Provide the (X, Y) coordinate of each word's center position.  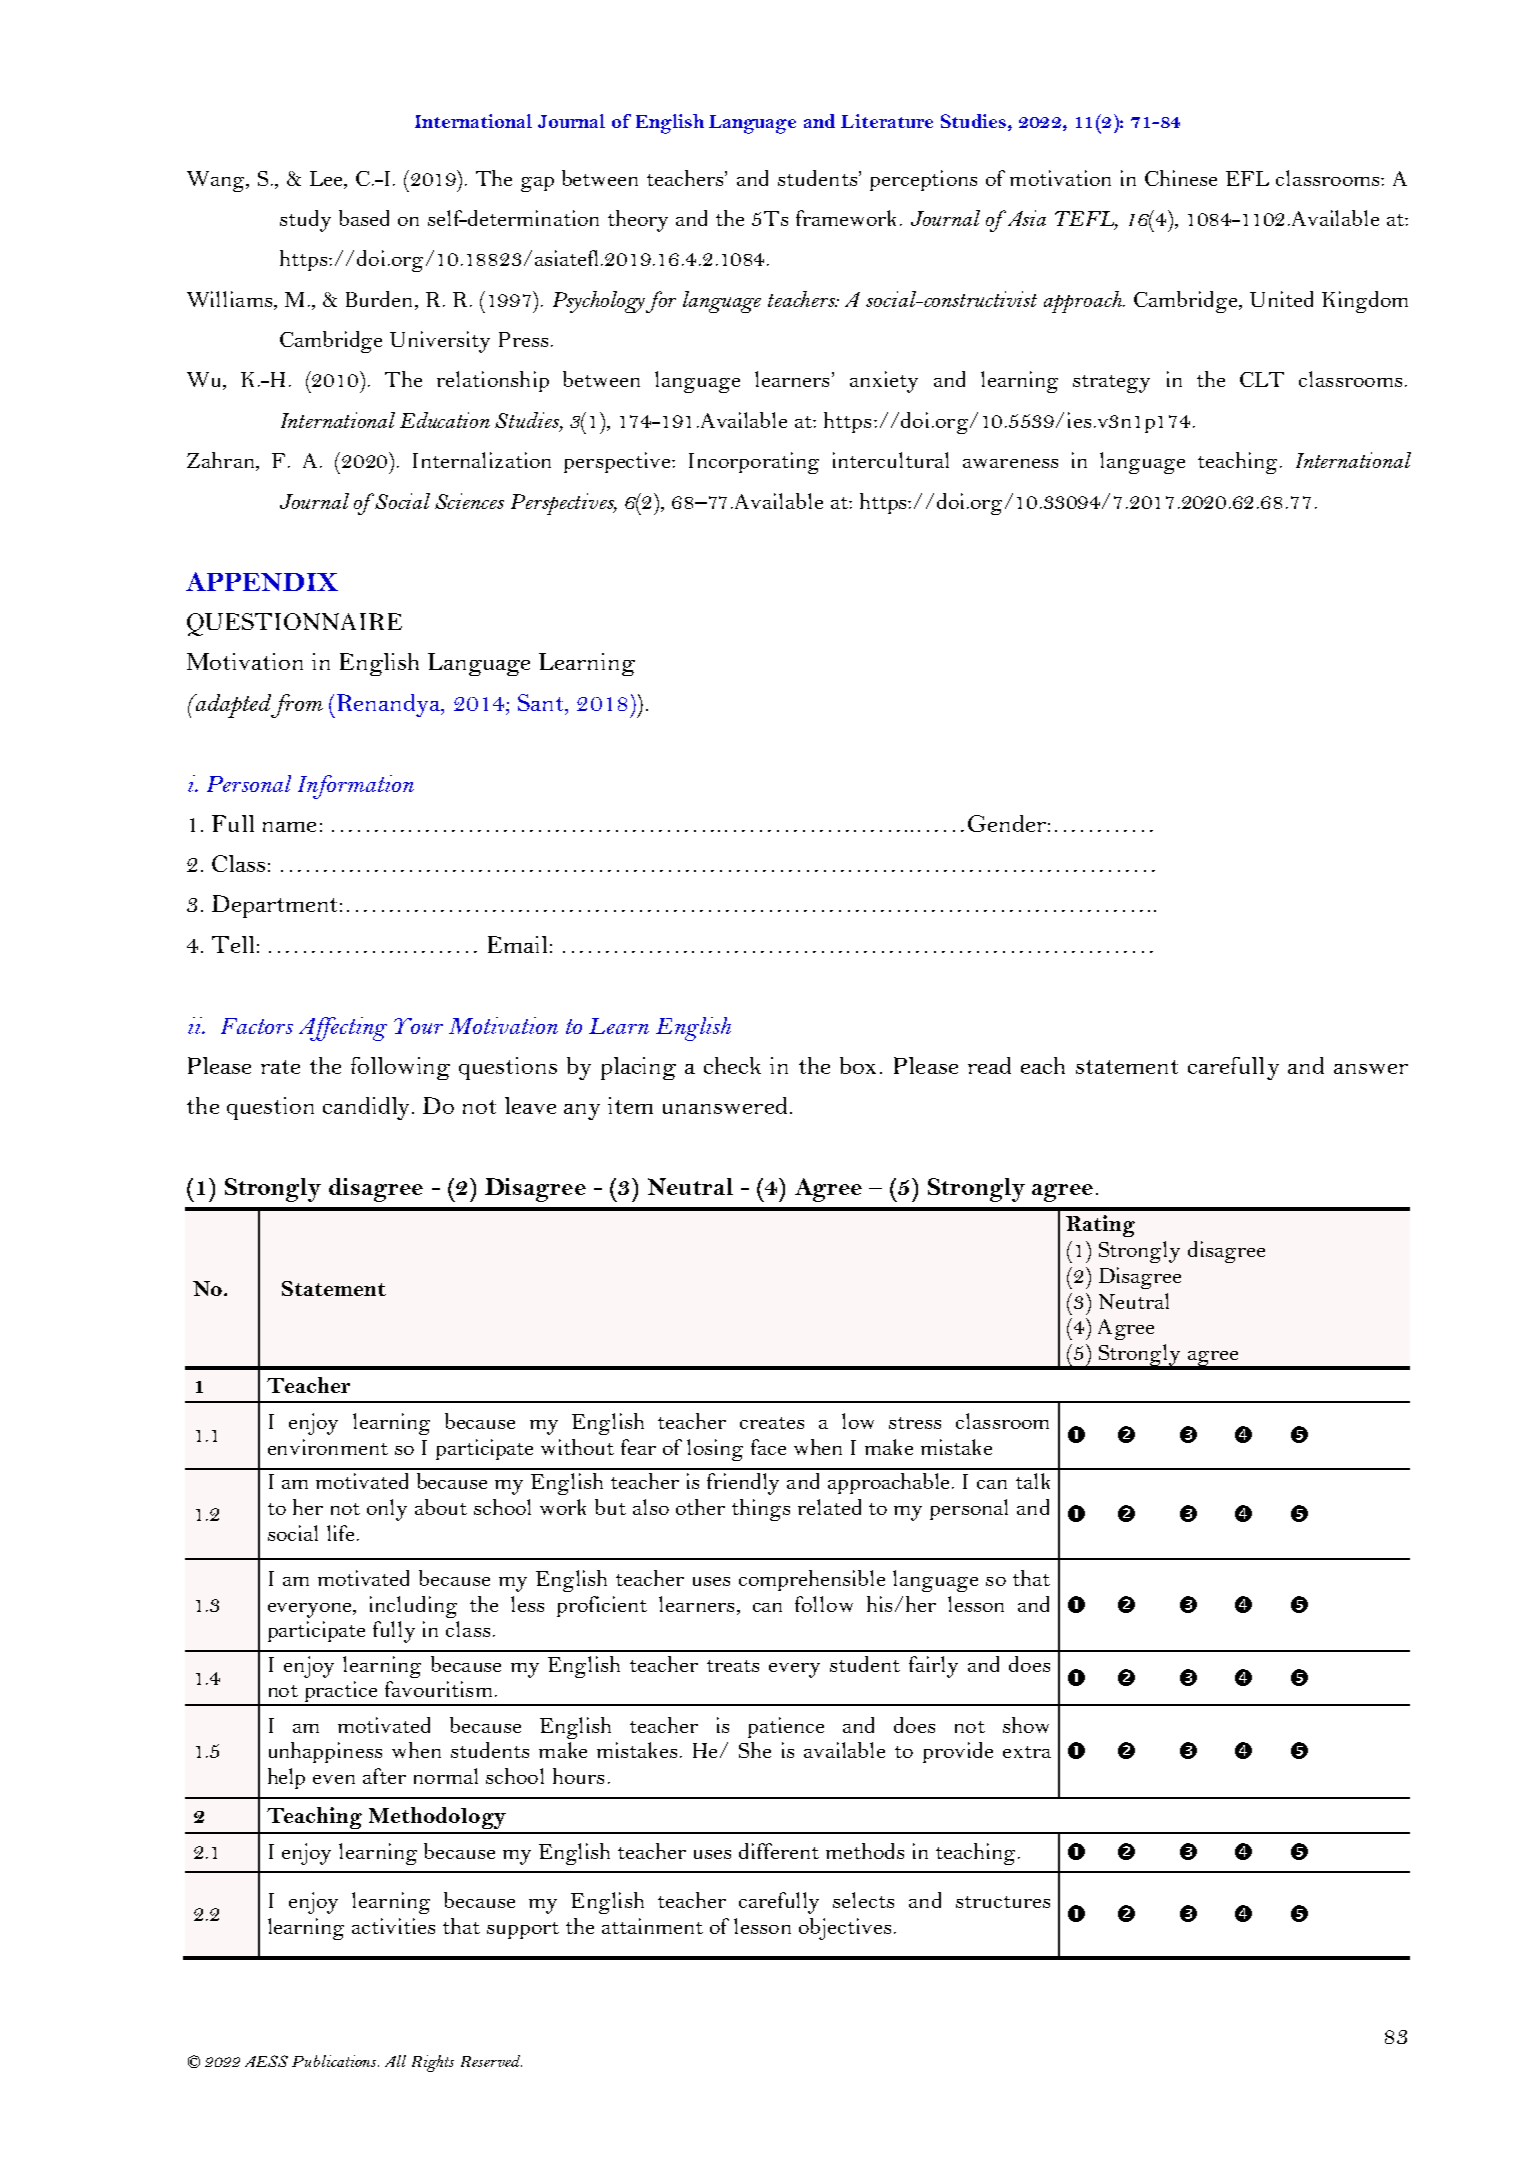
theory (638, 221)
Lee (327, 178)
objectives (845, 1929)
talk (1033, 1481)
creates (772, 1423)
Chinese (1181, 178)
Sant (542, 702)
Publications (335, 2061)
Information (356, 787)
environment (328, 1447)
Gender (1007, 823)
